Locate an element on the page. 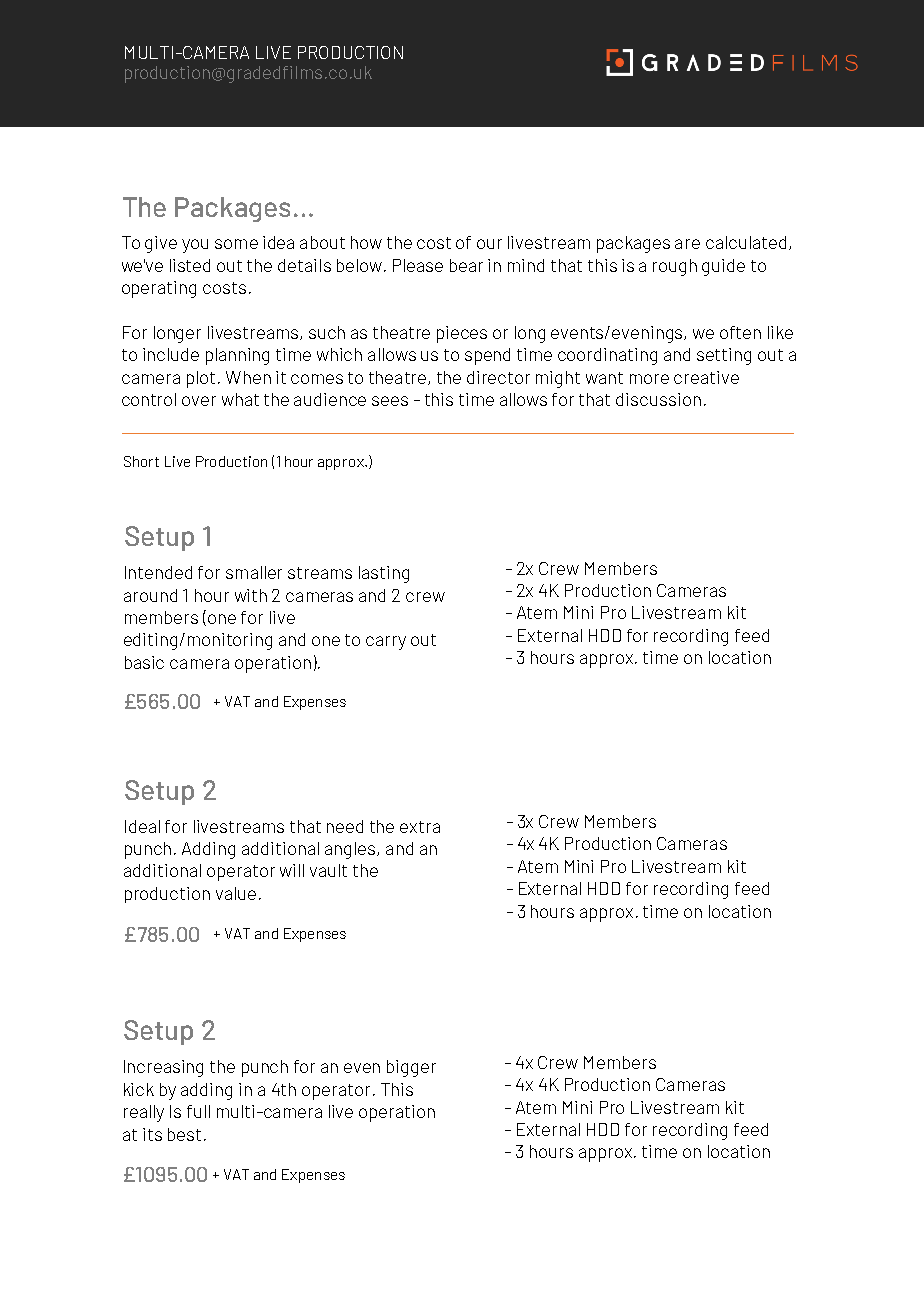  full is located at coordinates (198, 1111).
